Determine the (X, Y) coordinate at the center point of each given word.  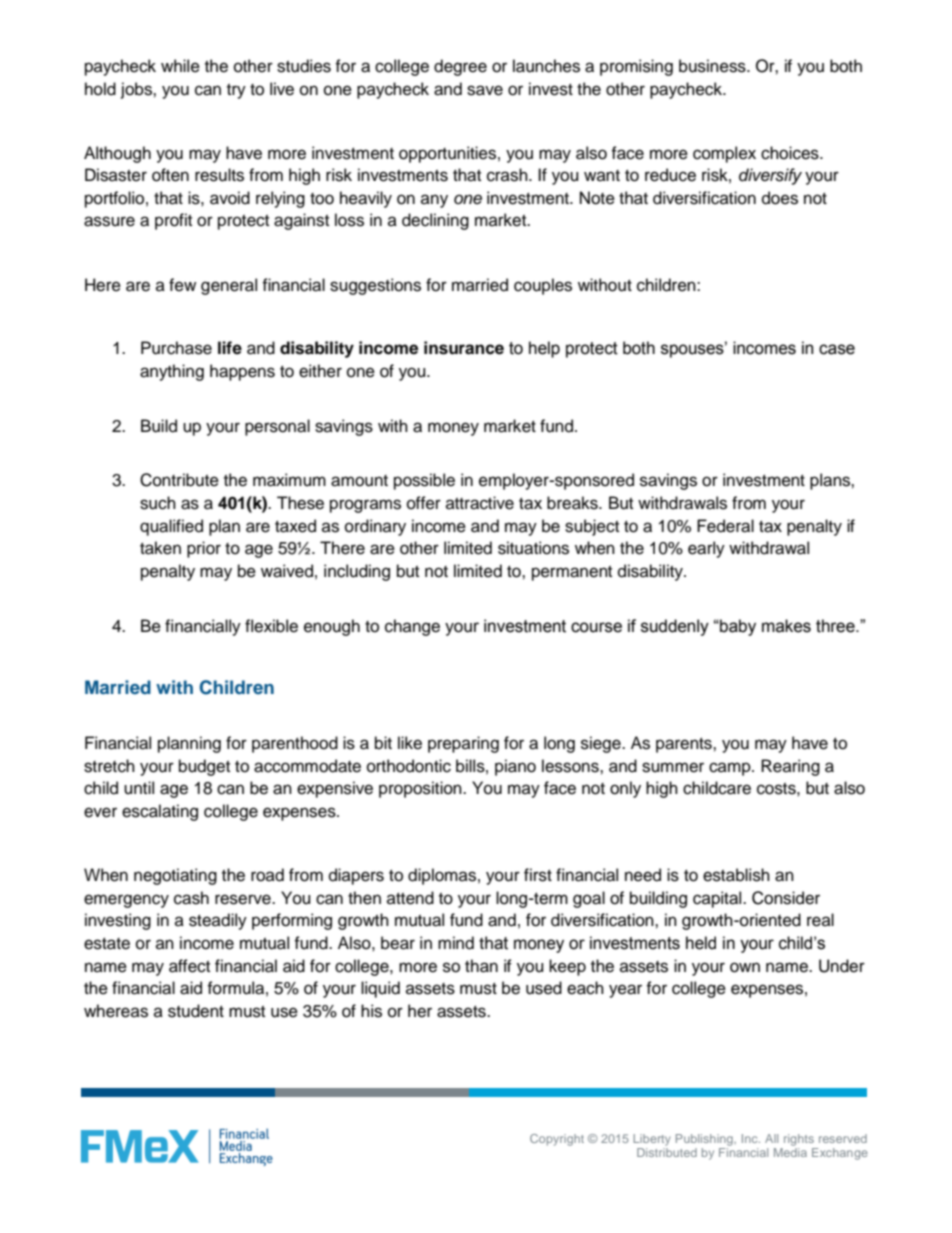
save (485, 90)
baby (737, 627)
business (713, 66)
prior (204, 549)
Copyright (557, 1140)
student (196, 1011)
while (180, 66)
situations (533, 548)
